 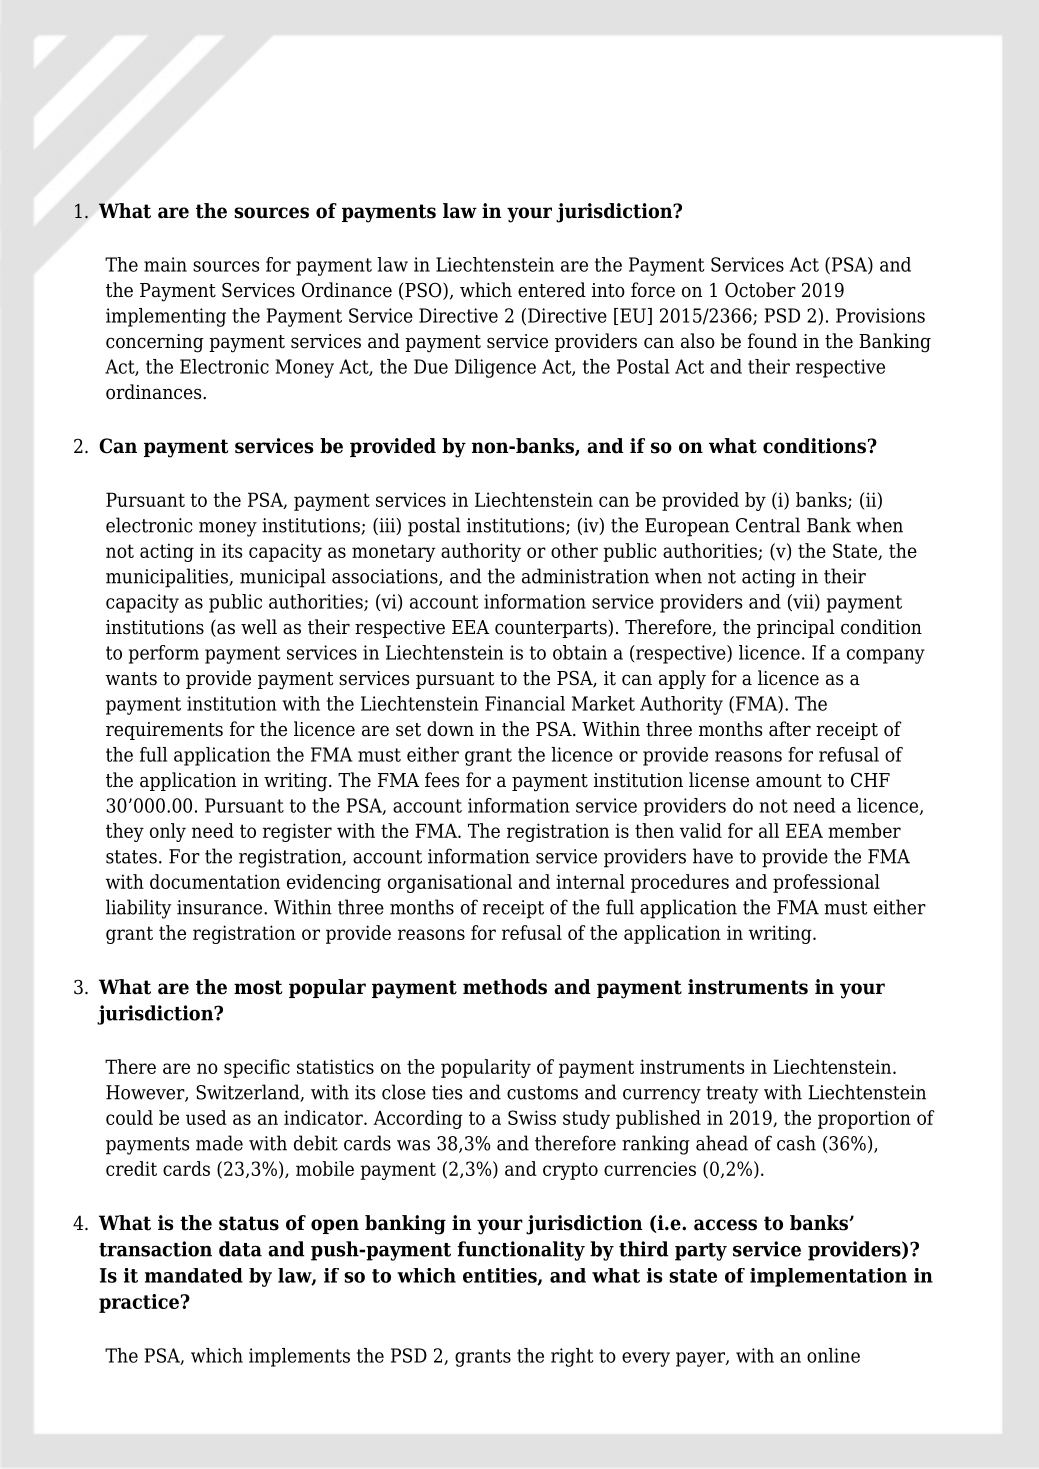 I want to click on mandated, so click(x=194, y=1275).
